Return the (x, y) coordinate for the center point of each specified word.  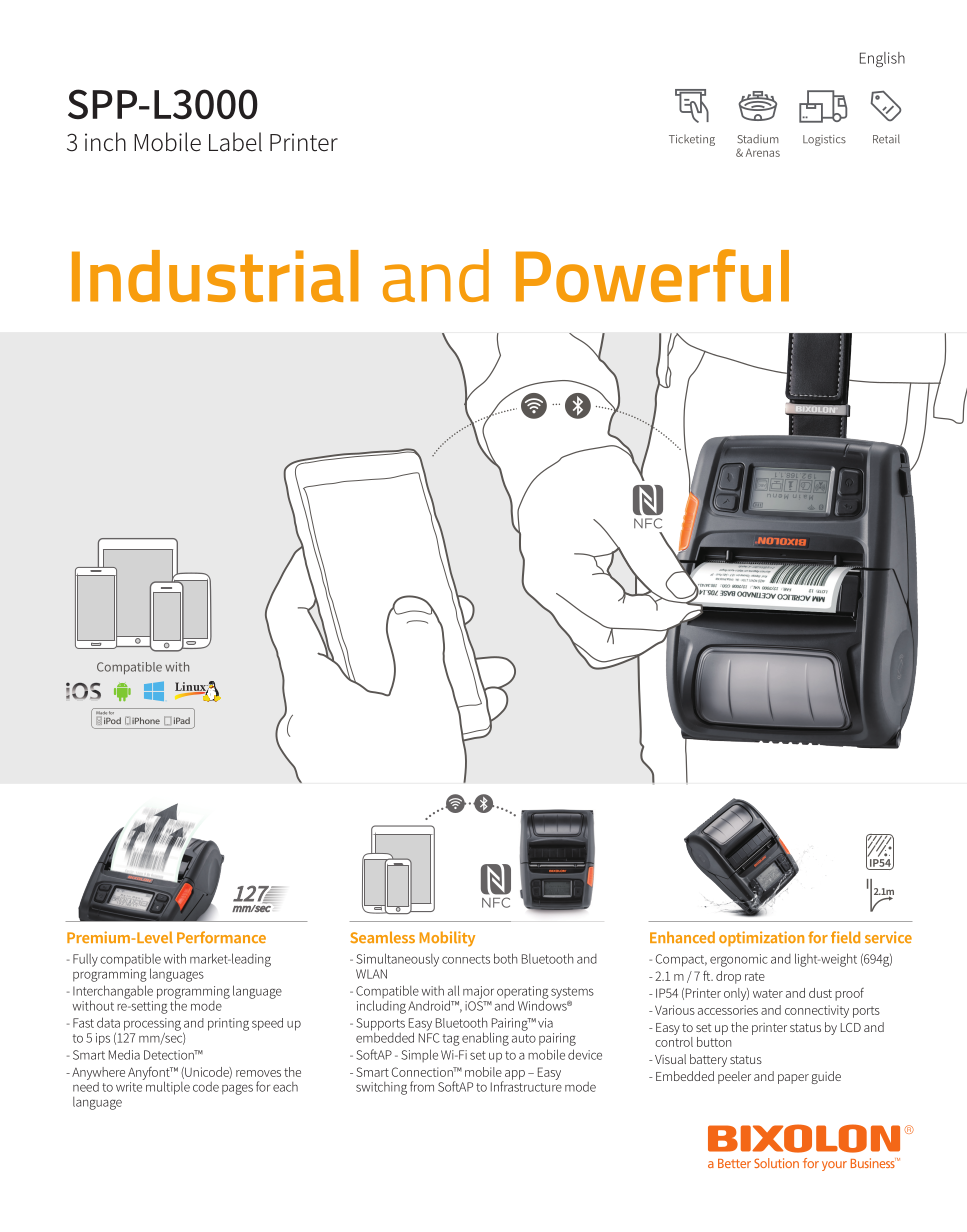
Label (235, 142)
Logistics (824, 140)
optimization (761, 939)
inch (105, 142)
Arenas (763, 152)
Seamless (382, 937)
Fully (85, 960)
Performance (221, 937)
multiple (167, 1087)
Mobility (447, 939)
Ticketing (692, 140)
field (845, 937)
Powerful (652, 275)
